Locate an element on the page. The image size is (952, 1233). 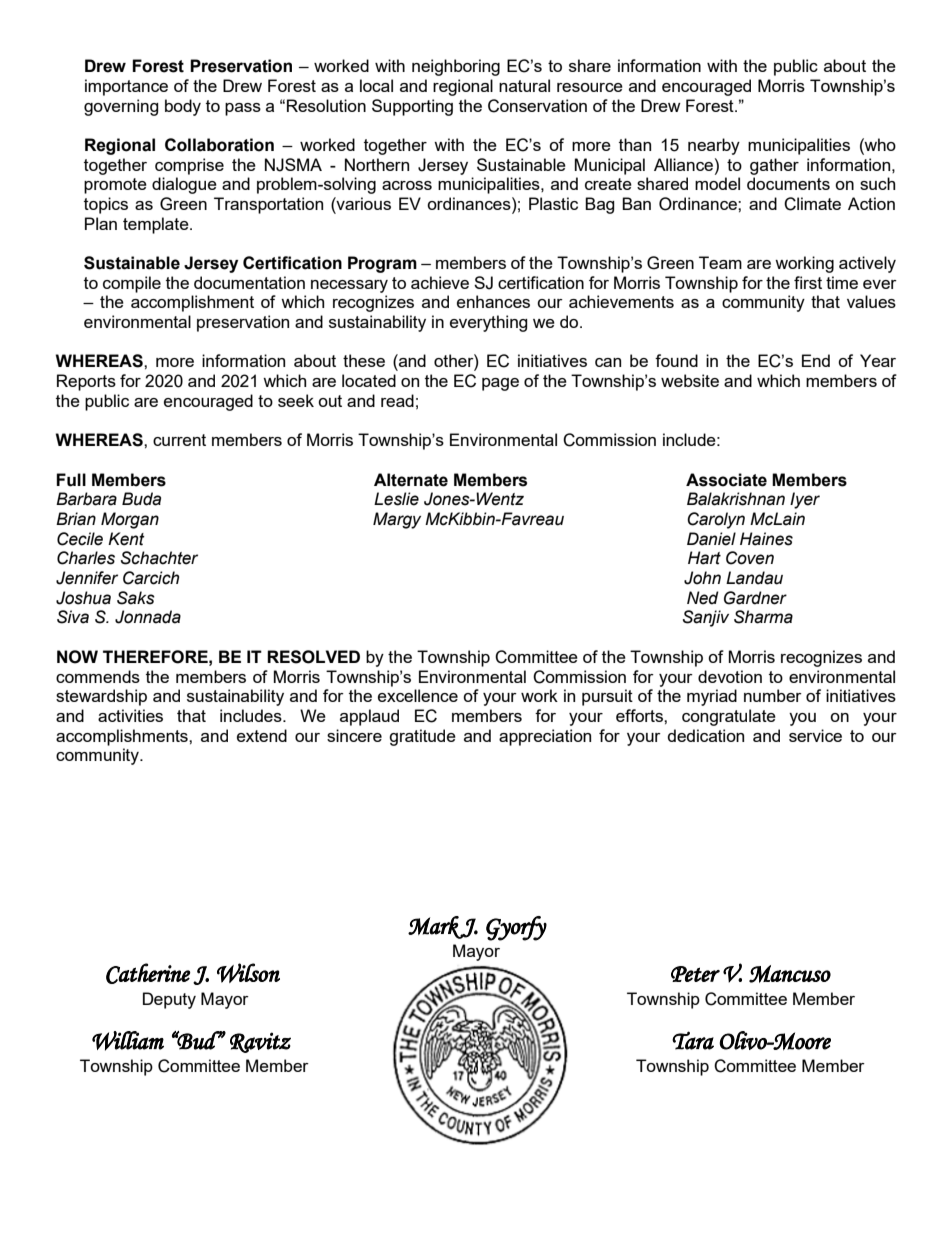
neighboring is located at coordinates (456, 67).
